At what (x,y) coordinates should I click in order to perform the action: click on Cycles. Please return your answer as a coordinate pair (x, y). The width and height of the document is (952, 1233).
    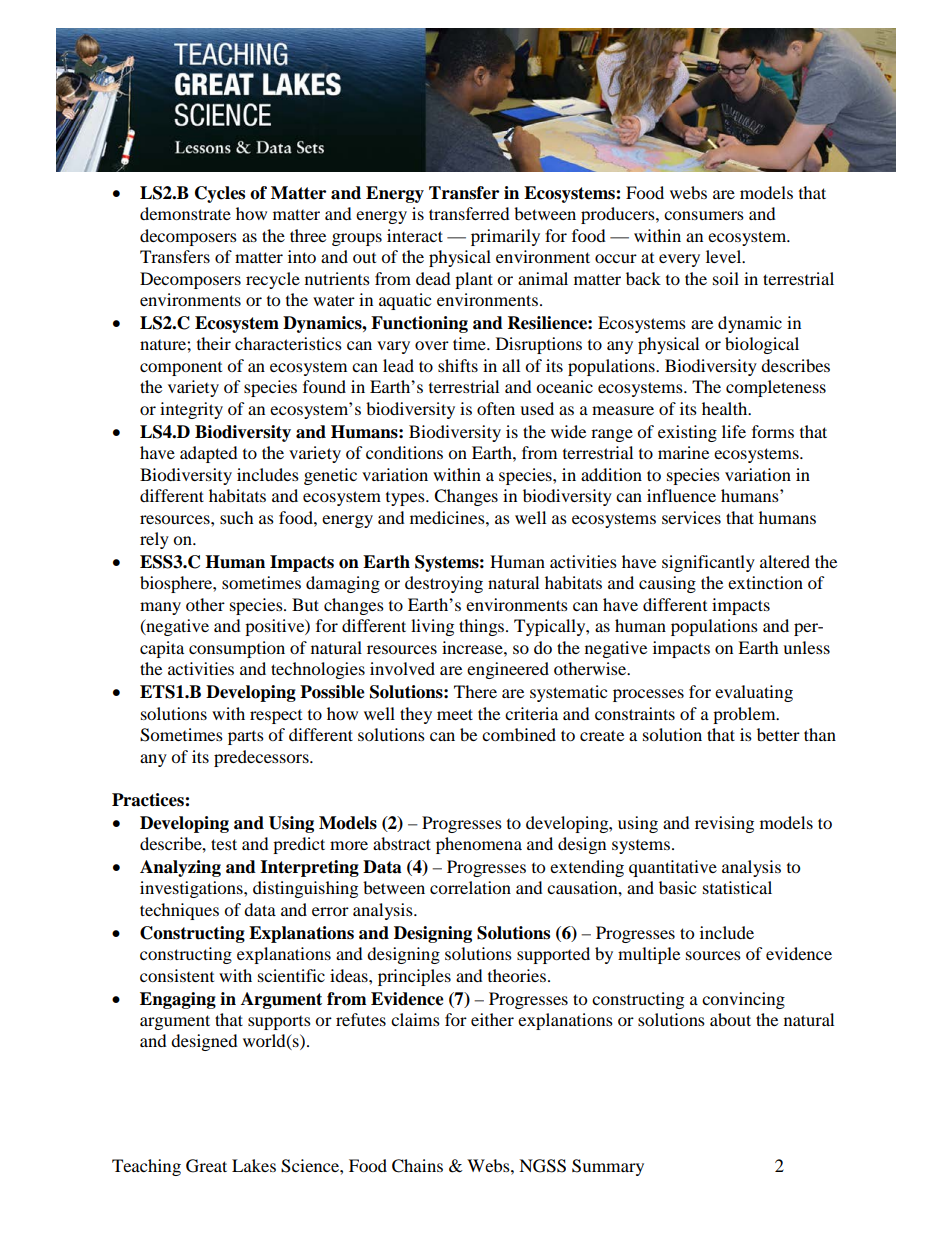
    Looking at the image, I should click on (220, 194).
